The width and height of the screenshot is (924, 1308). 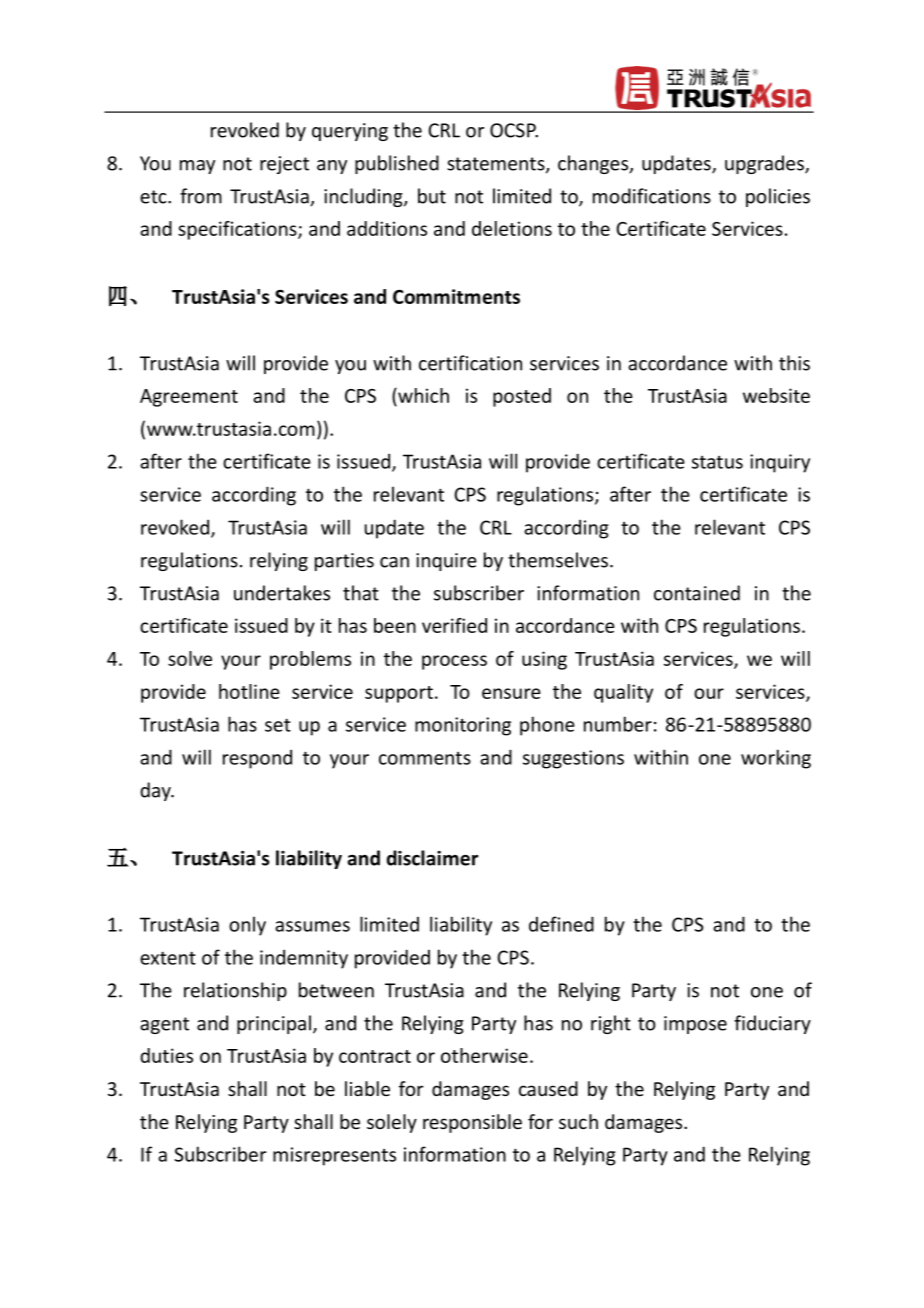 What do you see at coordinates (446, 562) in the screenshot?
I see `inquire` at bounding box center [446, 562].
